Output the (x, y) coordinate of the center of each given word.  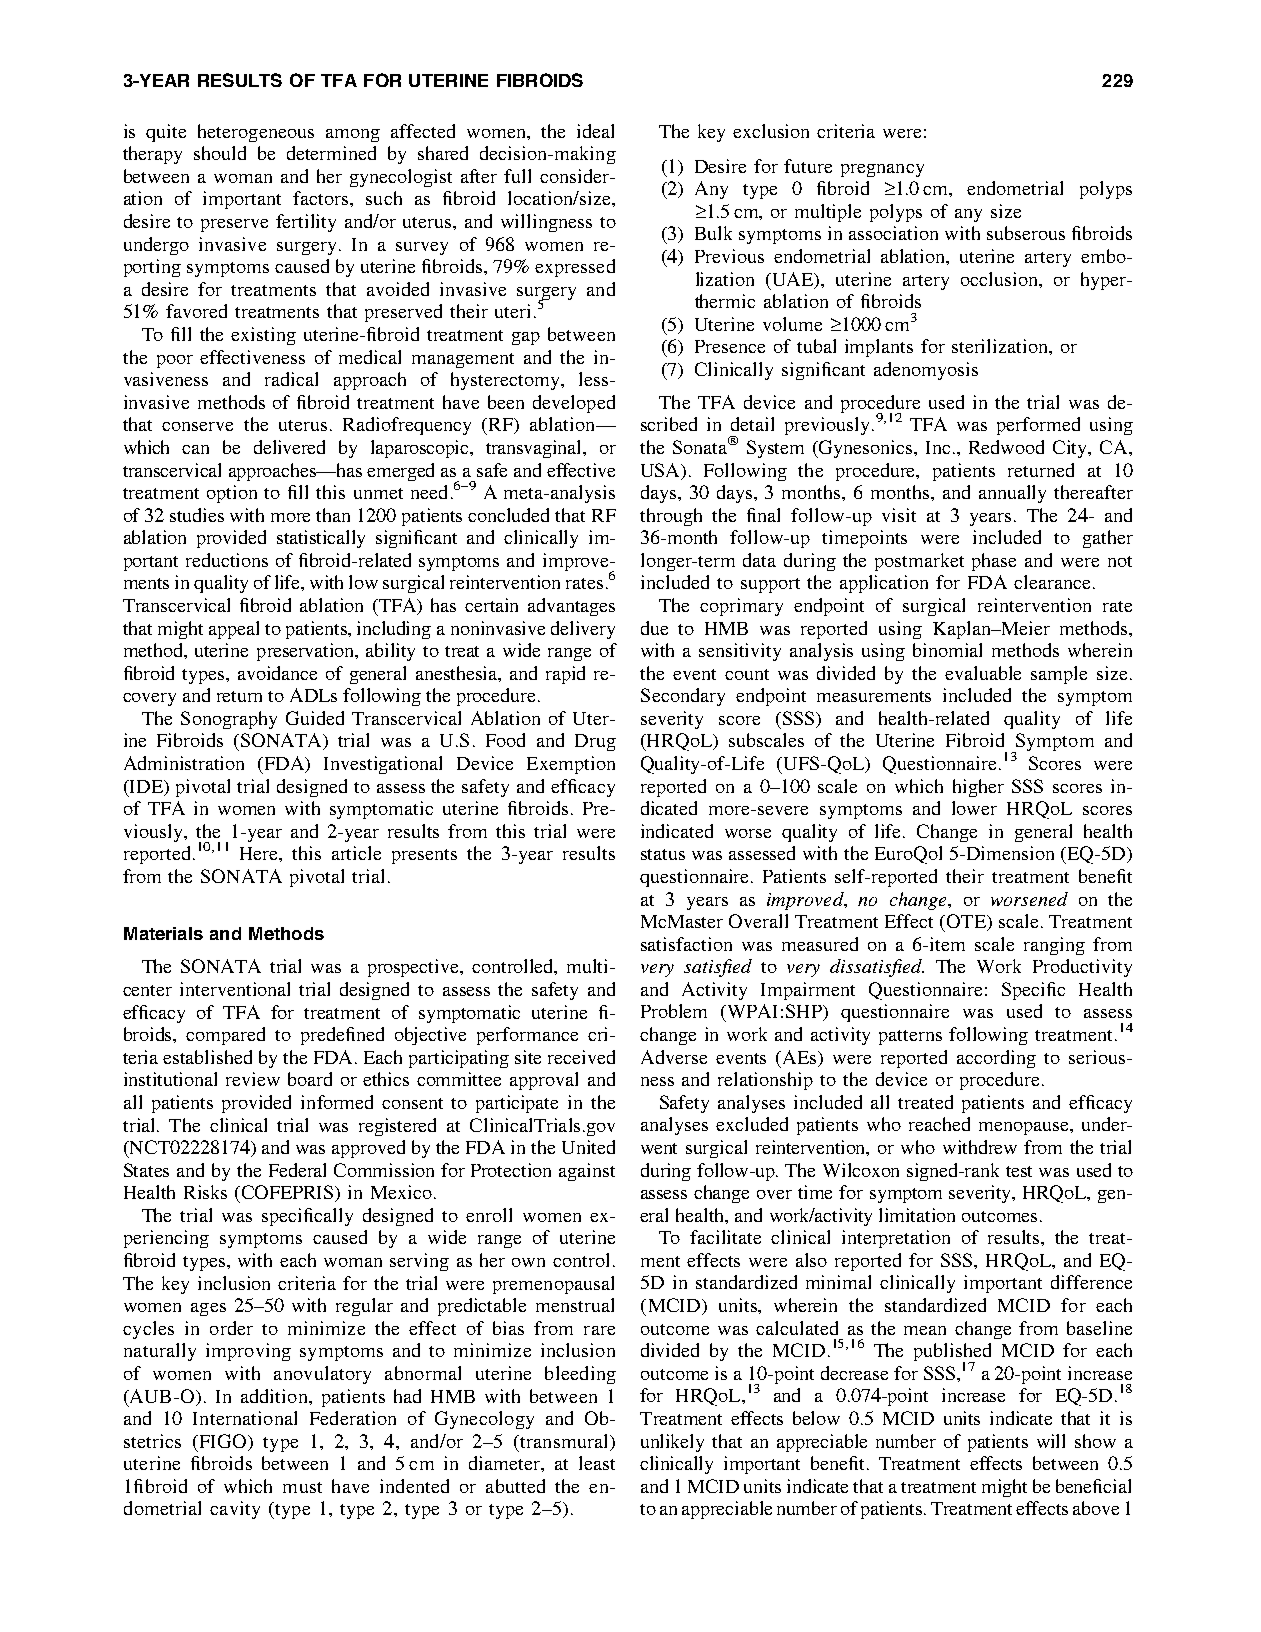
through (671, 517)
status (663, 854)
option (232, 494)
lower (974, 808)
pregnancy (882, 170)
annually (1012, 494)
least (597, 1463)
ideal (595, 131)
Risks (205, 1192)
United (588, 1147)
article (356, 853)
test (1019, 1171)
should (220, 153)
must (302, 1487)
